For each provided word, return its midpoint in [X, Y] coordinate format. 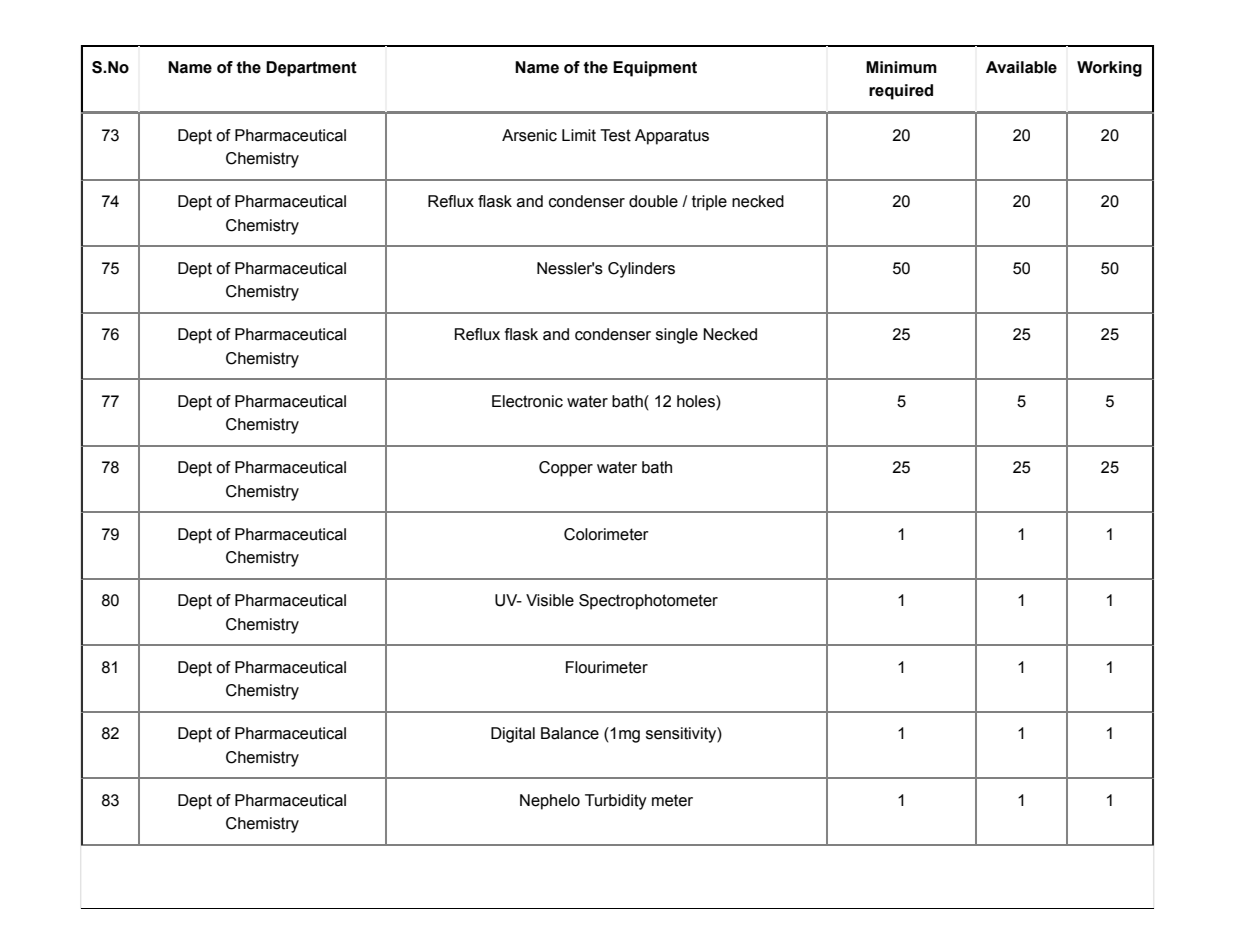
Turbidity [616, 802]
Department [311, 69]
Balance [570, 733]
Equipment [655, 69]
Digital [513, 735]
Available [1021, 67]
